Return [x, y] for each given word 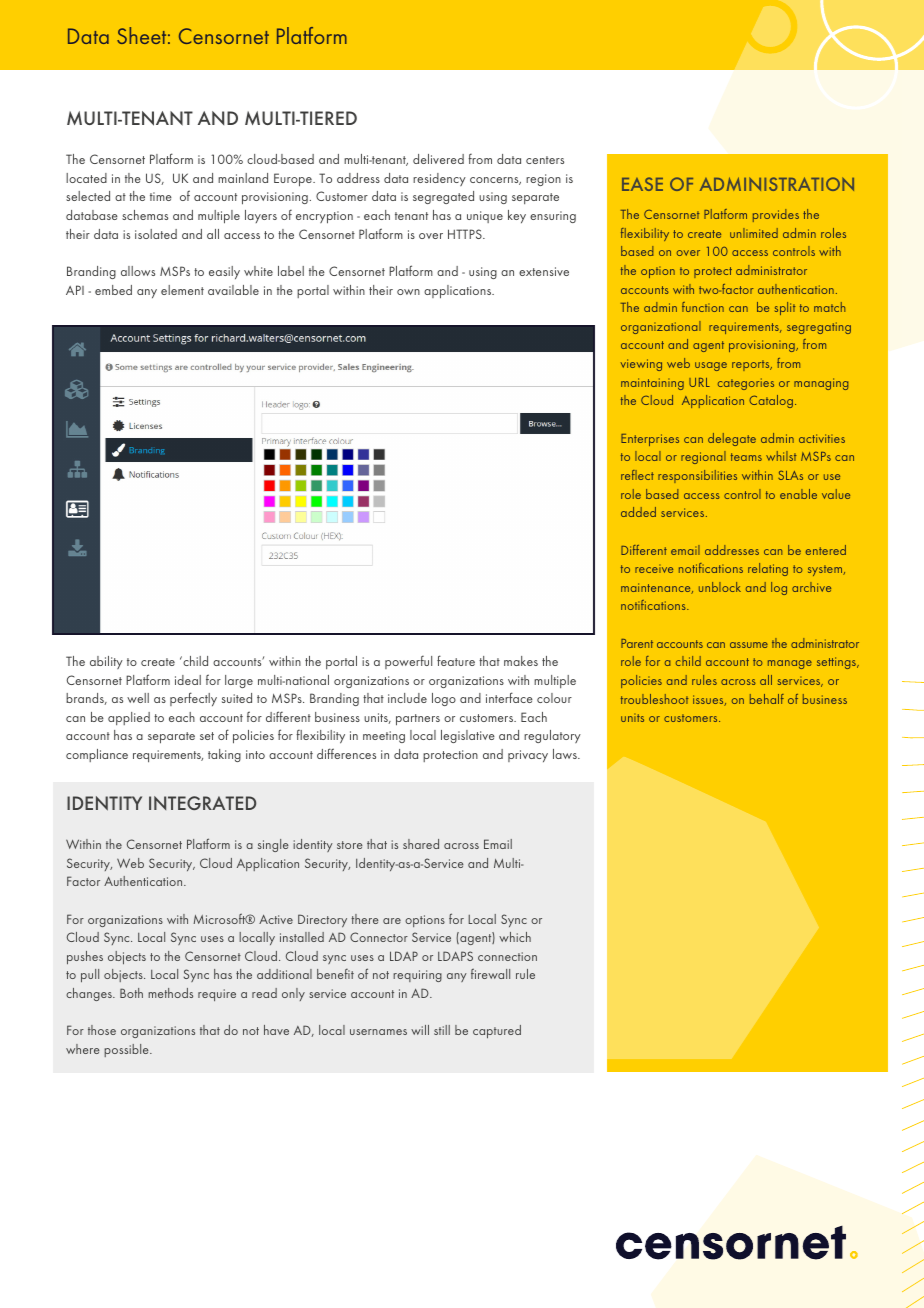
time [161, 196]
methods [170, 993]
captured [497, 1031]
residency [439, 179]
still [442, 1030]
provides [776, 215]
